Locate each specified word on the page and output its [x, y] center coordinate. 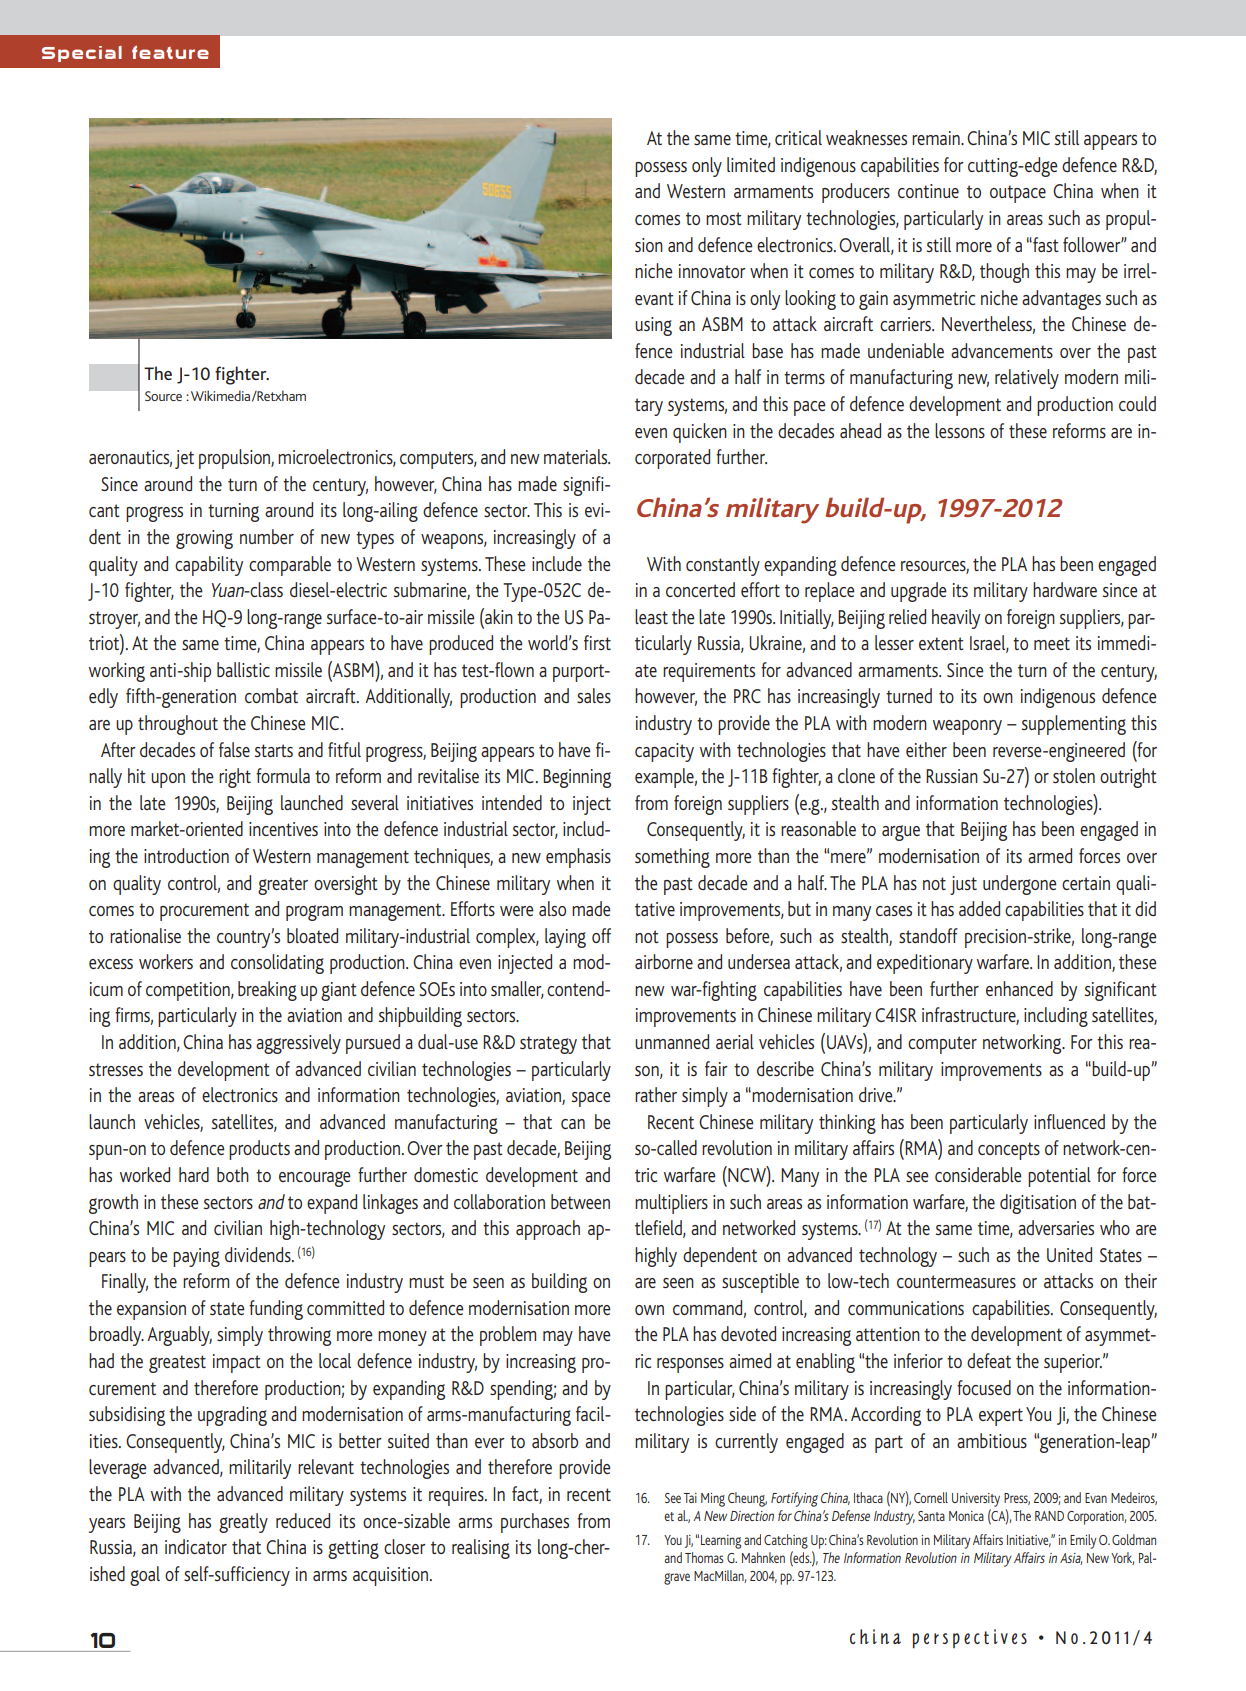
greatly [243, 1523]
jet [184, 459]
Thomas [704, 1557]
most [724, 218]
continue [928, 191]
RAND [1049, 1516]
